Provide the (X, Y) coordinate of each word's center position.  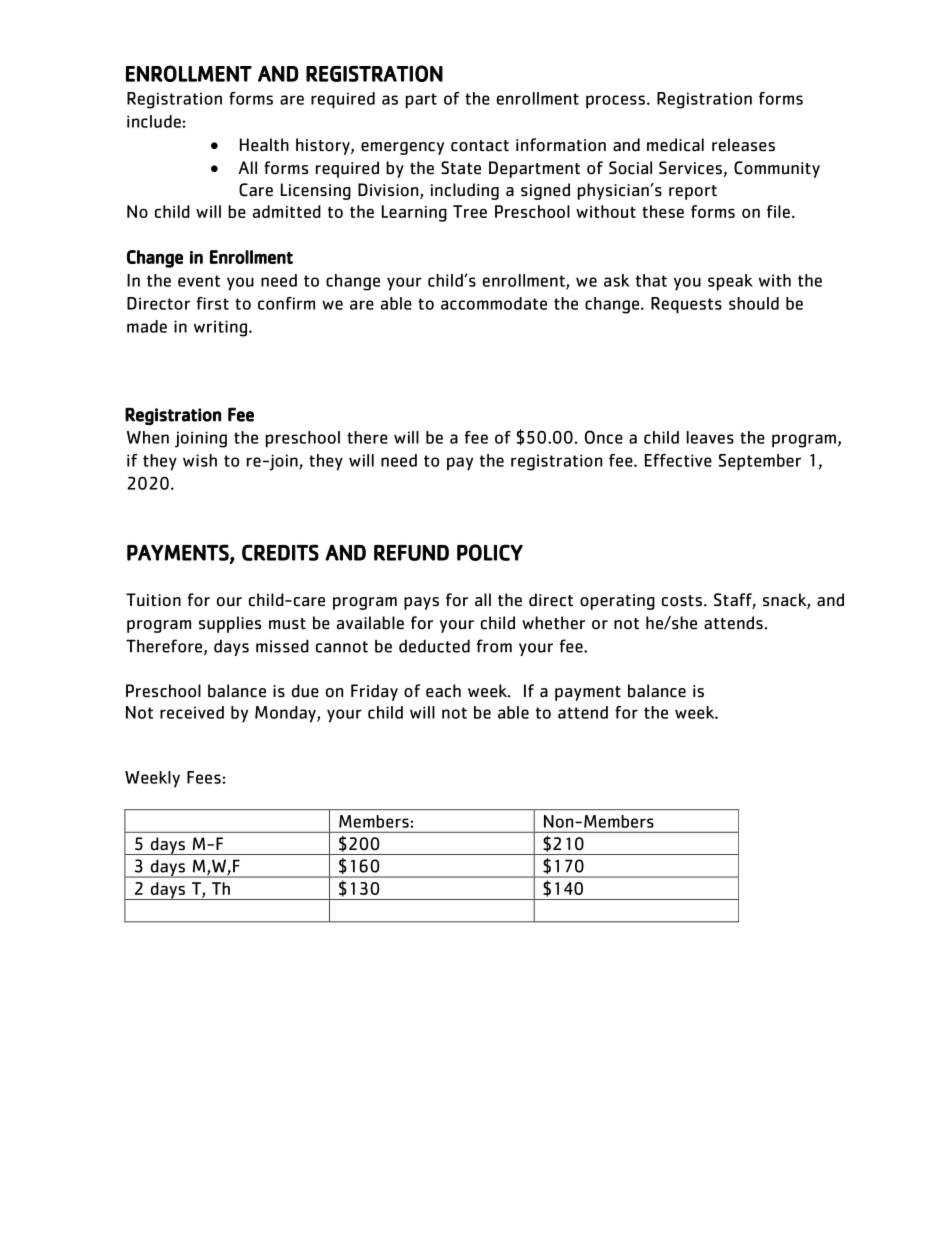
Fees (204, 777)
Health (264, 145)
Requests (686, 305)
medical (675, 145)
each (443, 691)
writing (220, 328)
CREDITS (280, 552)
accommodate (494, 303)
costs (682, 601)
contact (480, 146)
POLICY (490, 552)
